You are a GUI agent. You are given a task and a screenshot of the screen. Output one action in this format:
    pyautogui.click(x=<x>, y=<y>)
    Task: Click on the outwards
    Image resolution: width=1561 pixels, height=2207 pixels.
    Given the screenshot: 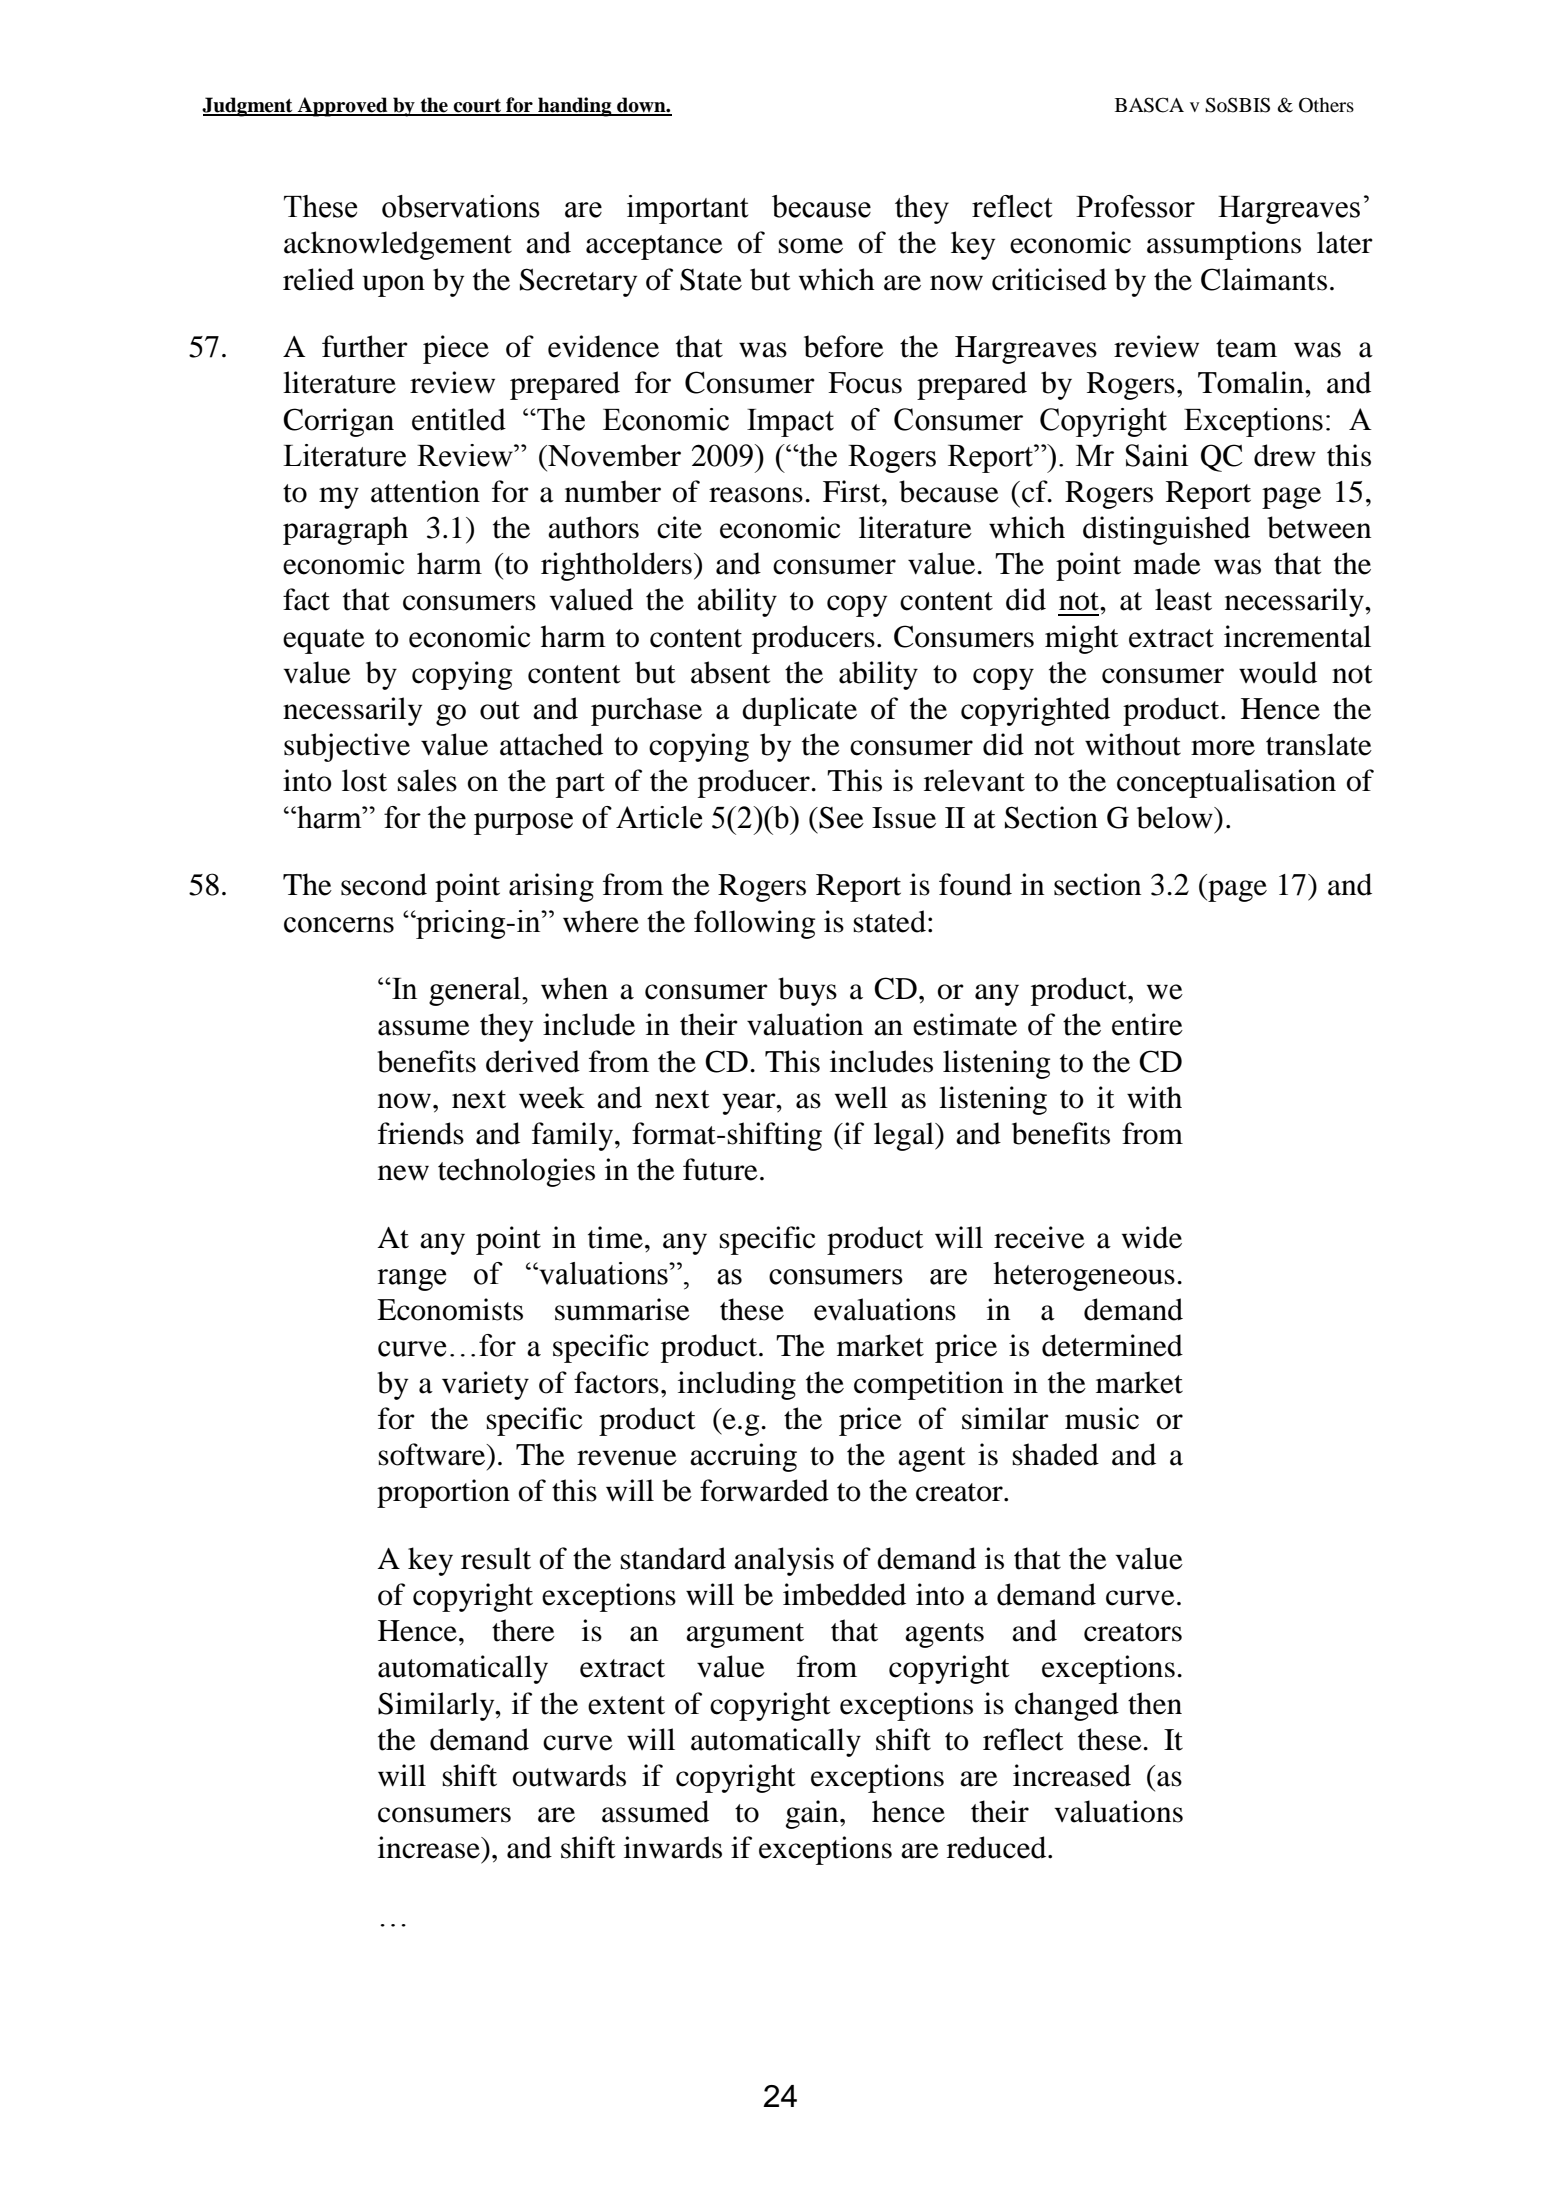 What is the action you would take?
    pyautogui.click(x=569, y=1775)
